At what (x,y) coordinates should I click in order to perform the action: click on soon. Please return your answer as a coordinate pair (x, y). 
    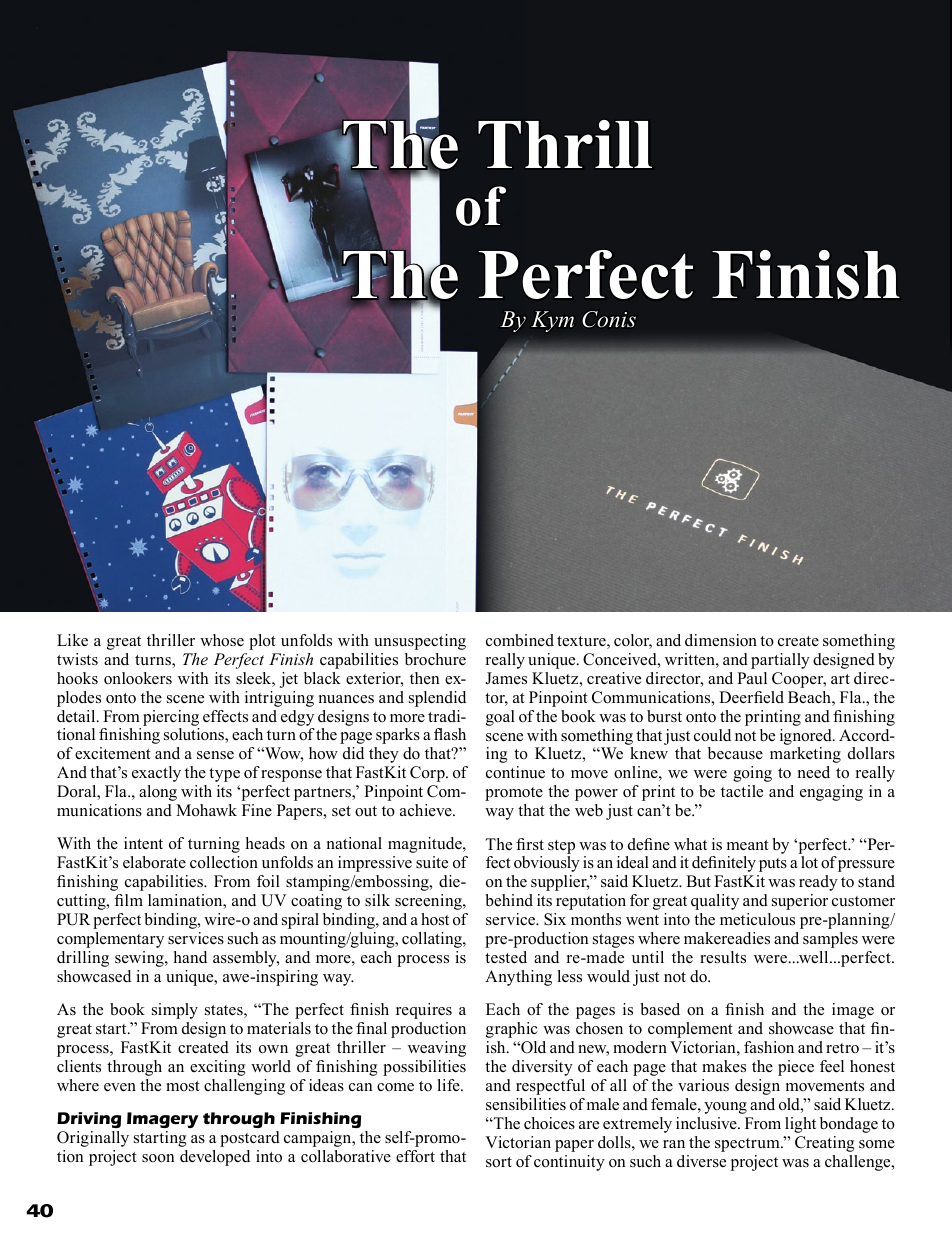
    Looking at the image, I should click on (158, 1158).
